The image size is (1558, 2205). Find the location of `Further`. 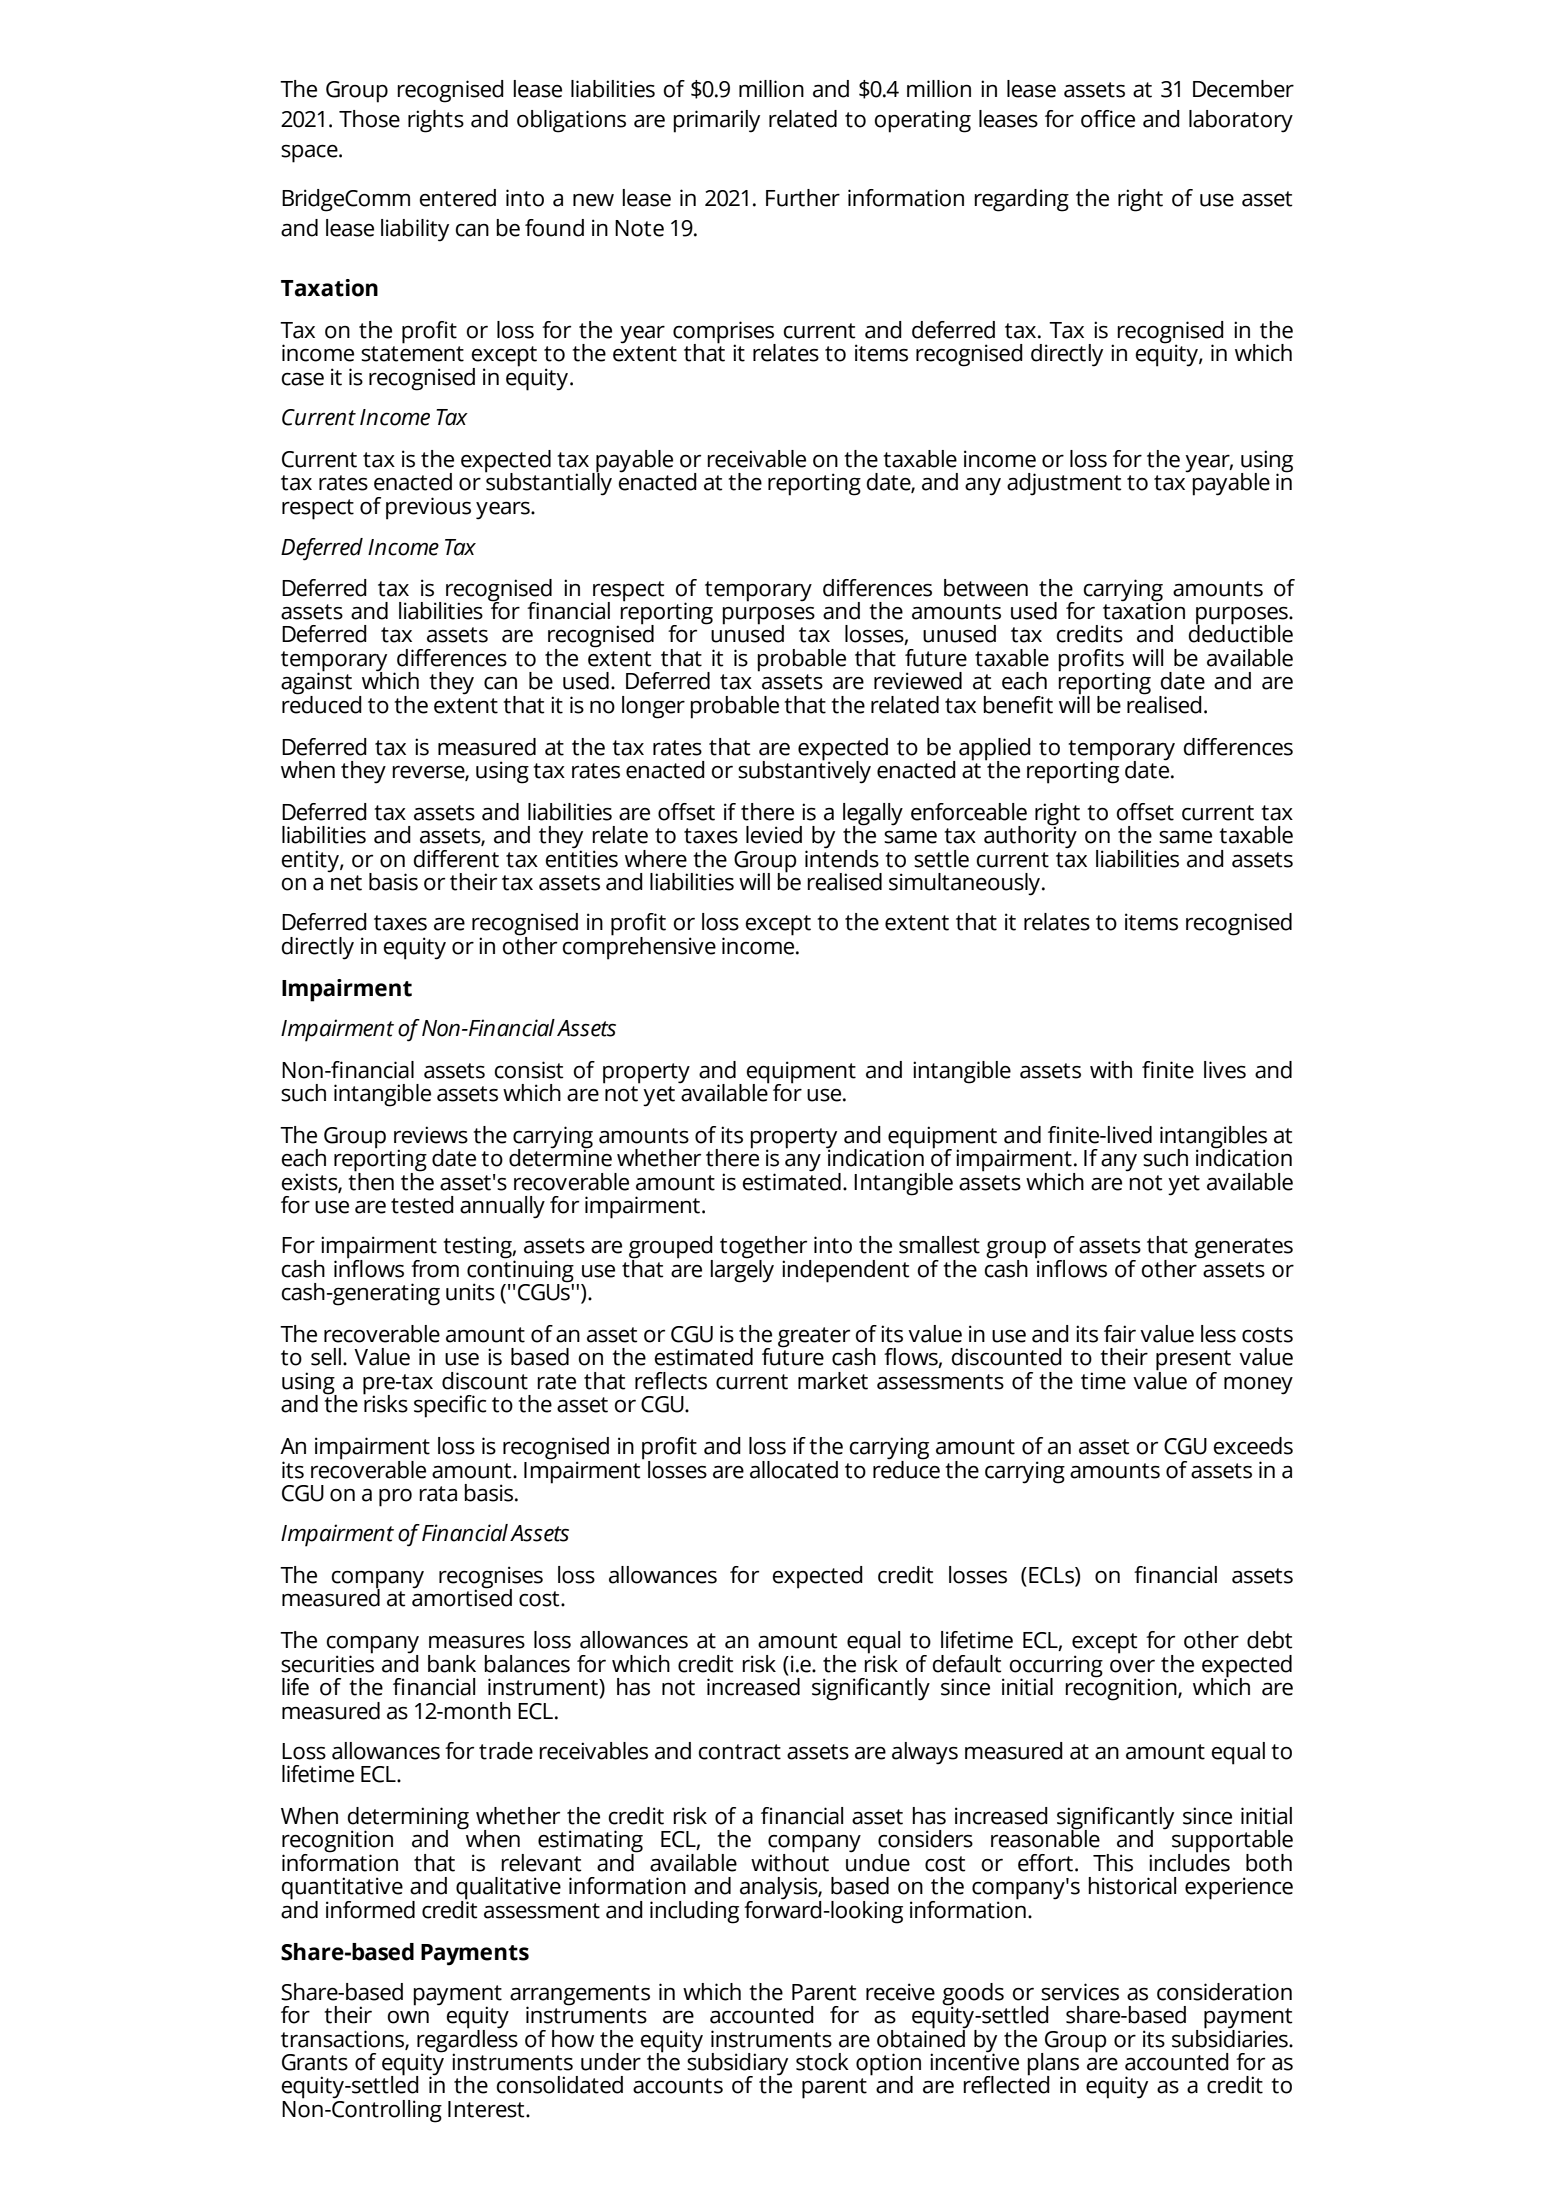

Further is located at coordinates (803, 198).
